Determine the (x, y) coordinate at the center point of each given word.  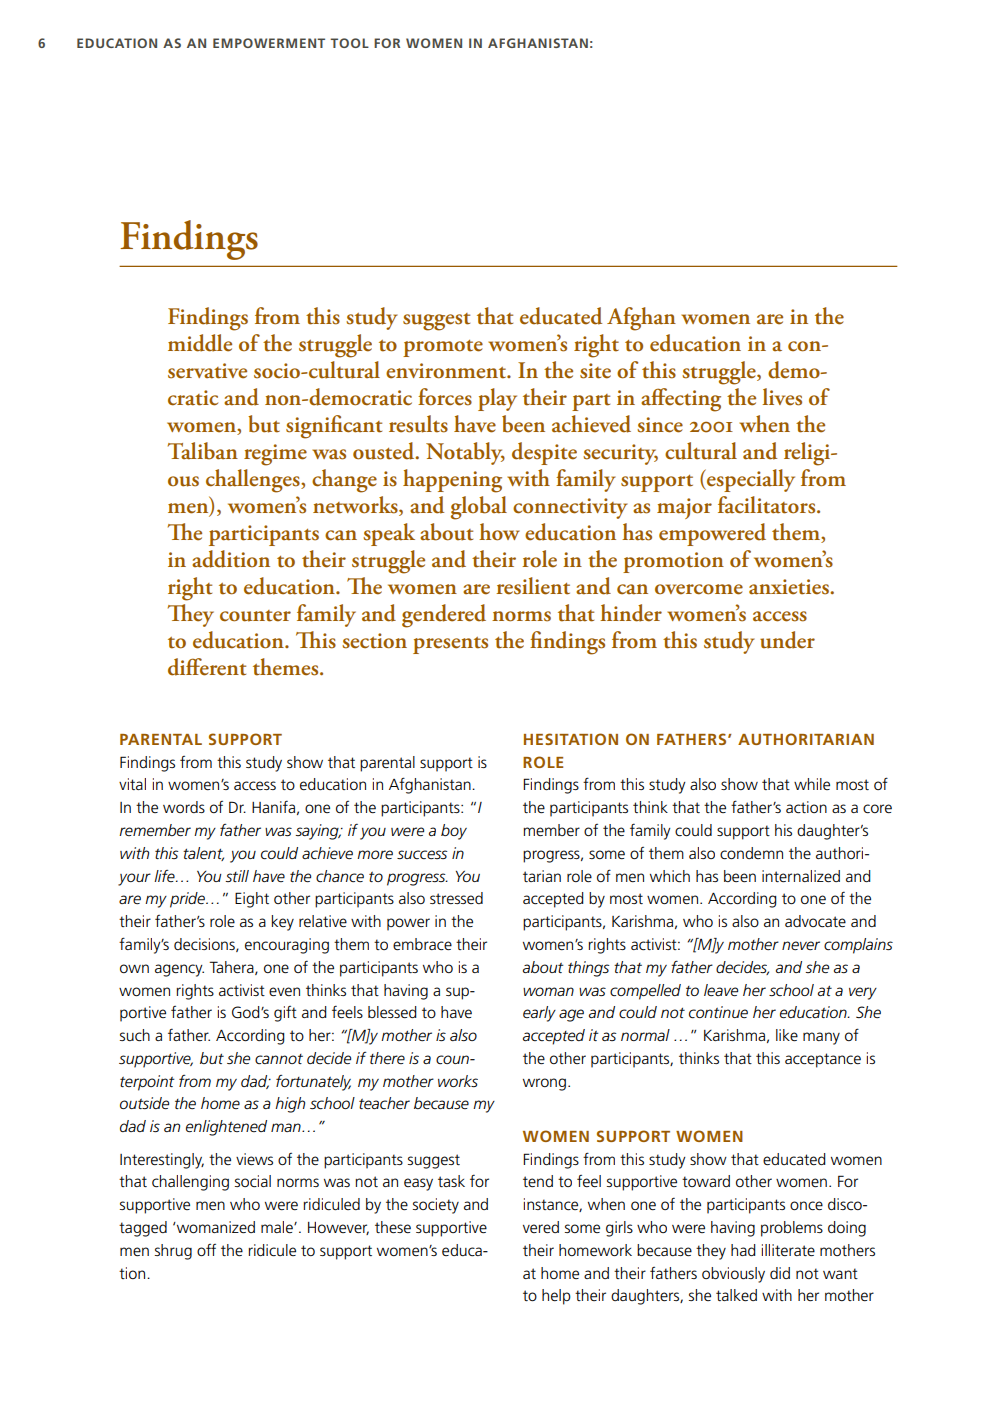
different (207, 667)
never (801, 945)
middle (200, 343)
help (556, 1297)
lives (782, 397)
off (206, 1250)
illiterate (788, 1250)
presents (450, 645)
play (497, 399)
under (787, 640)
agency (179, 970)
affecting (681, 400)
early (539, 1014)
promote (443, 348)
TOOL (349, 43)
